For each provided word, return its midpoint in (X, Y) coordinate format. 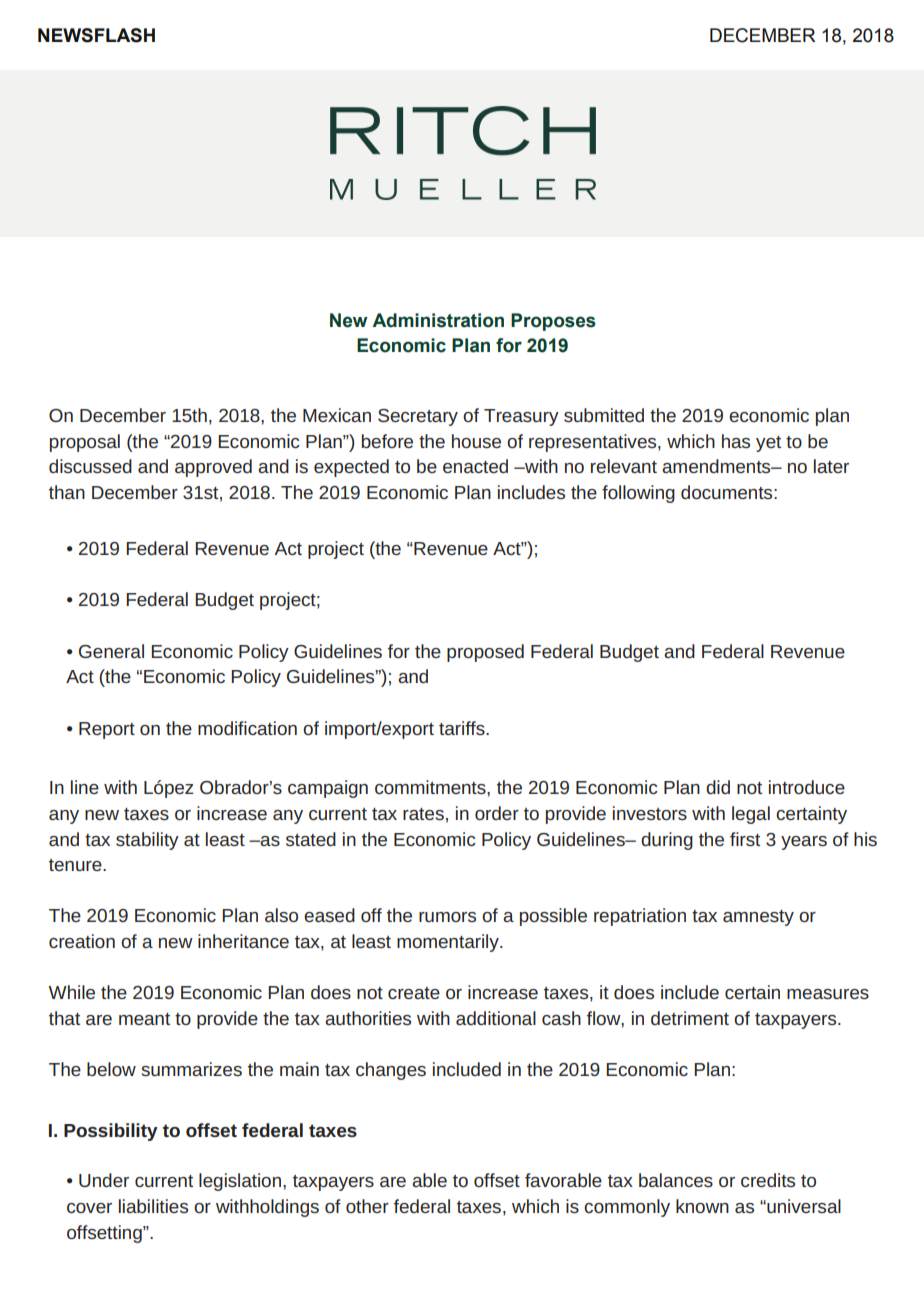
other (367, 1206)
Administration (438, 320)
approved (213, 468)
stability (147, 841)
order (497, 813)
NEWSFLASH (96, 35)
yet (768, 444)
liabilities (153, 1206)
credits (768, 1180)
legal (751, 815)
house (476, 441)
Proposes (553, 322)
